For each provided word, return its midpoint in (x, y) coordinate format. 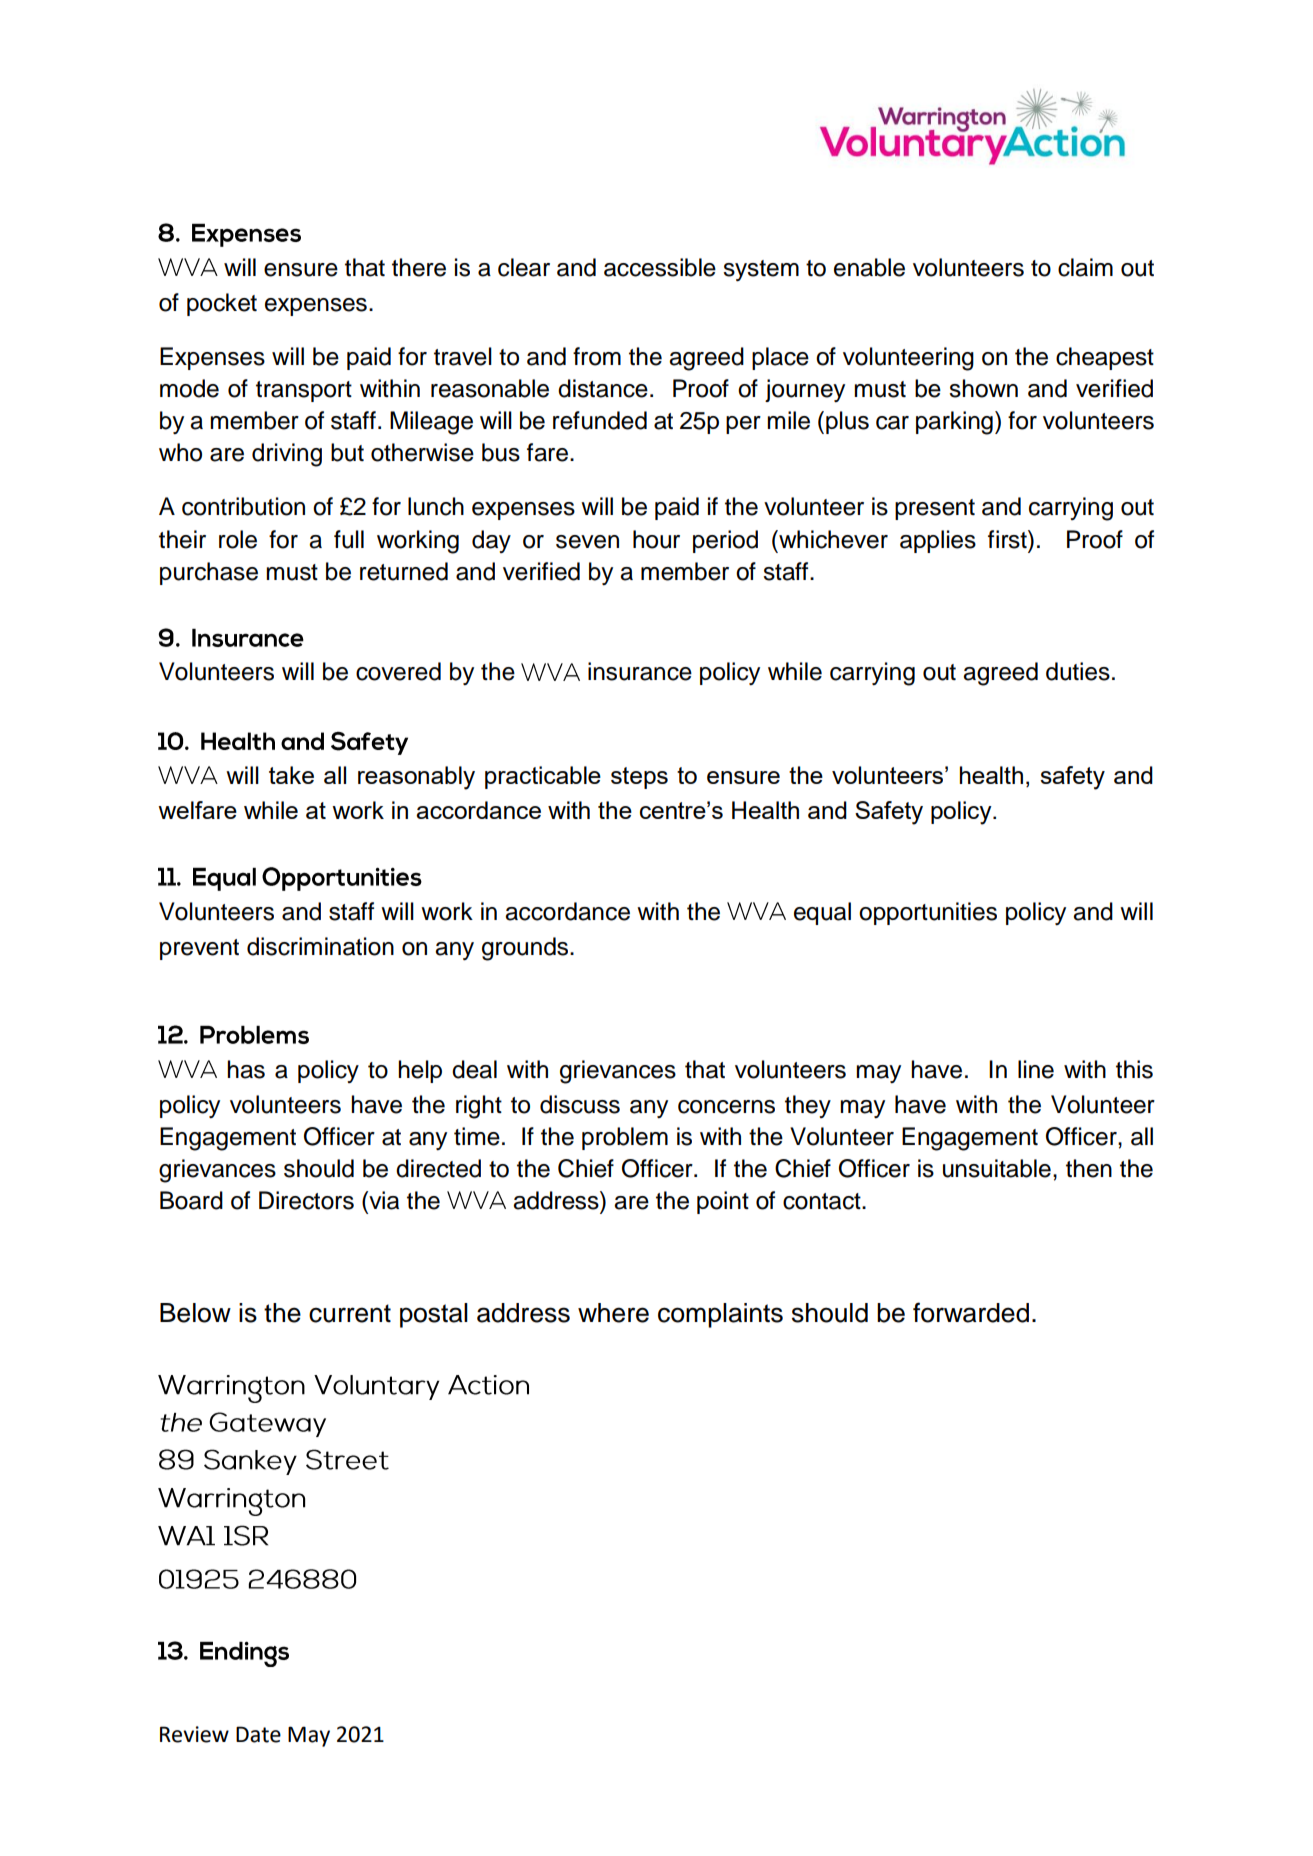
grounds (526, 949)
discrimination (320, 946)
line (1036, 1069)
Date (258, 1734)
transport (304, 391)
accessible (660, 267)
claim (1085, 267)
